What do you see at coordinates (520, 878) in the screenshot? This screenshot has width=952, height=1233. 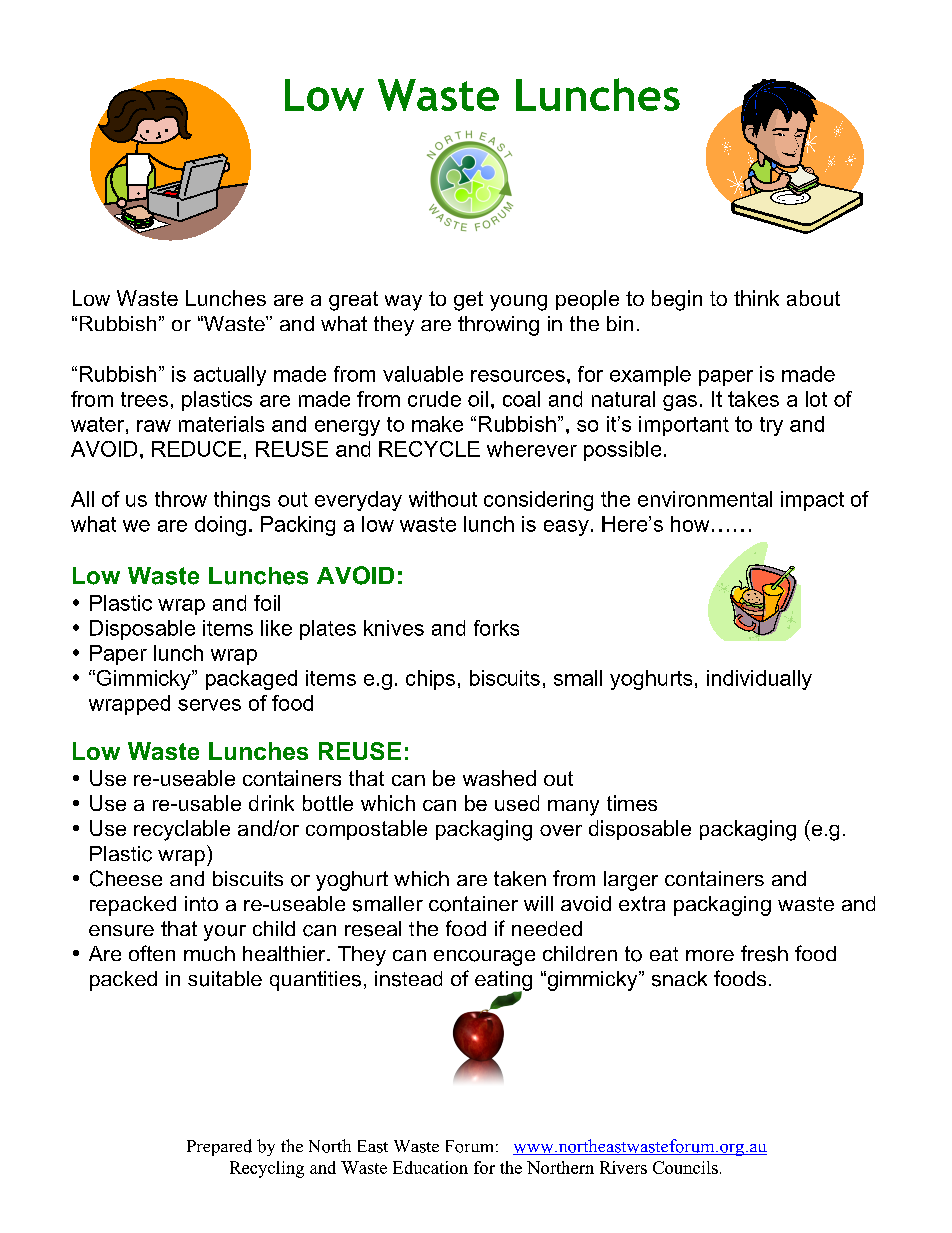 I see `taken` at bounding box center [520, 878].
